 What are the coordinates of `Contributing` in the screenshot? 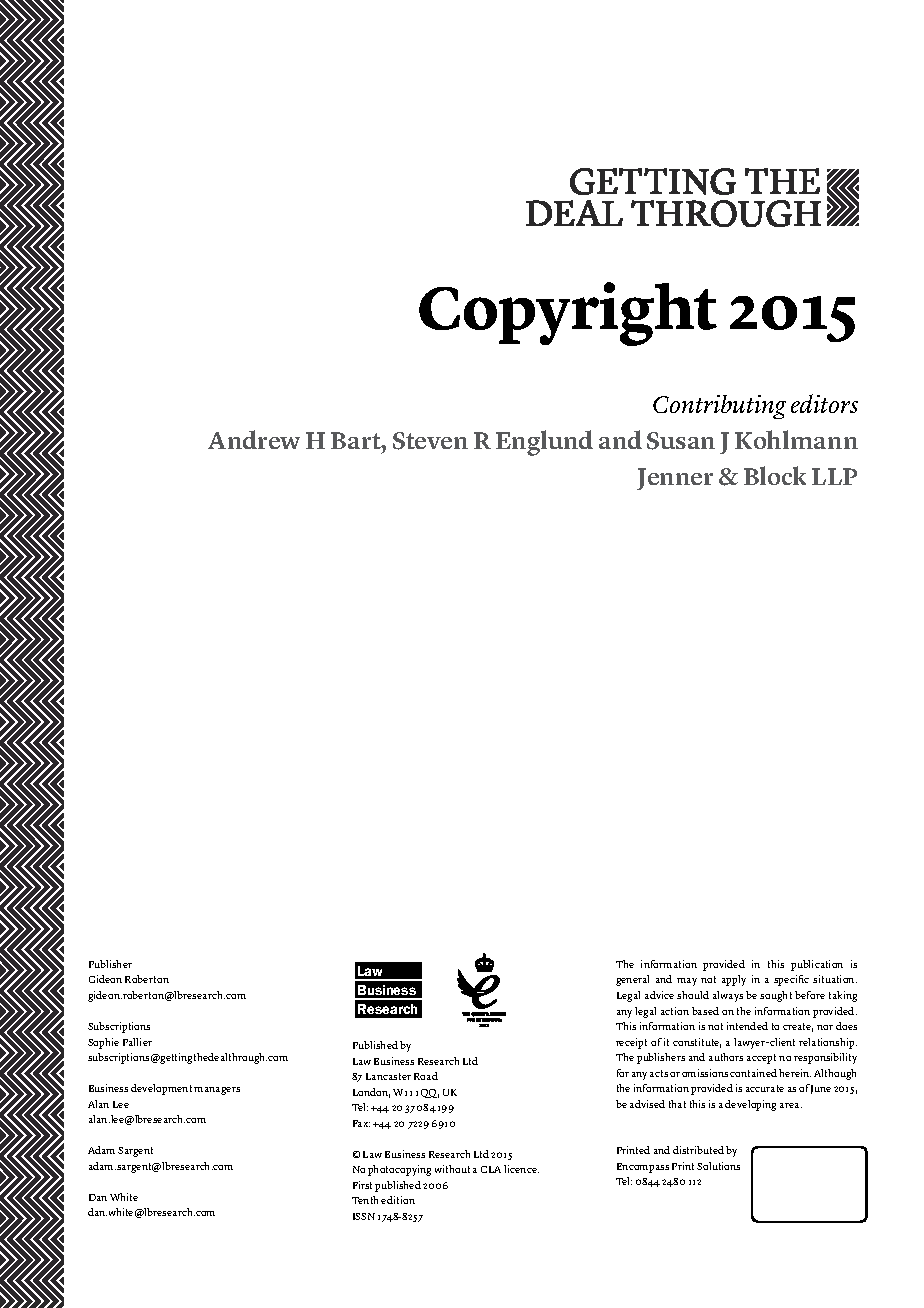 It's located at (719, 407).
